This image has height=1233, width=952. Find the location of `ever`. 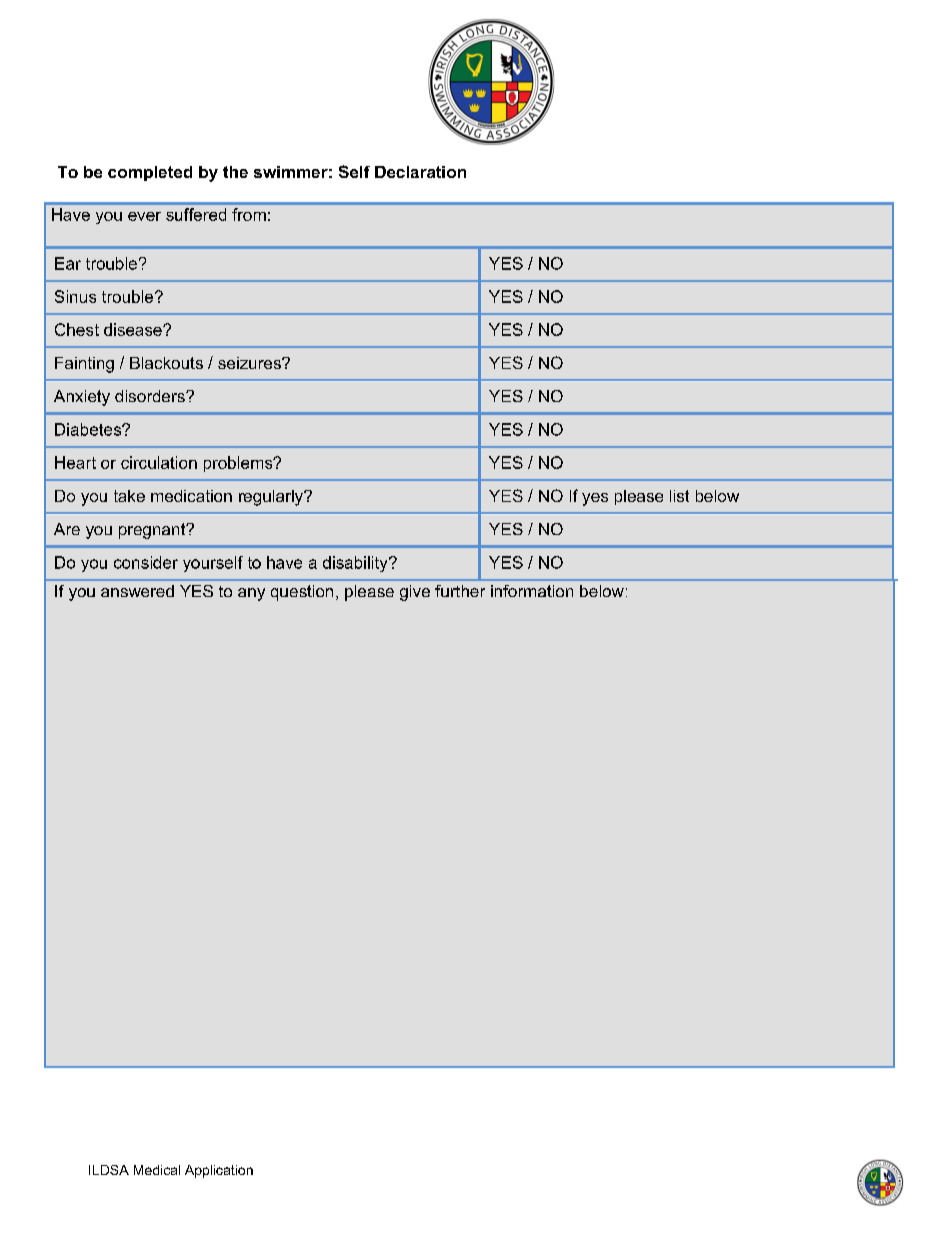

ever is located at coordinates (144, 216).
